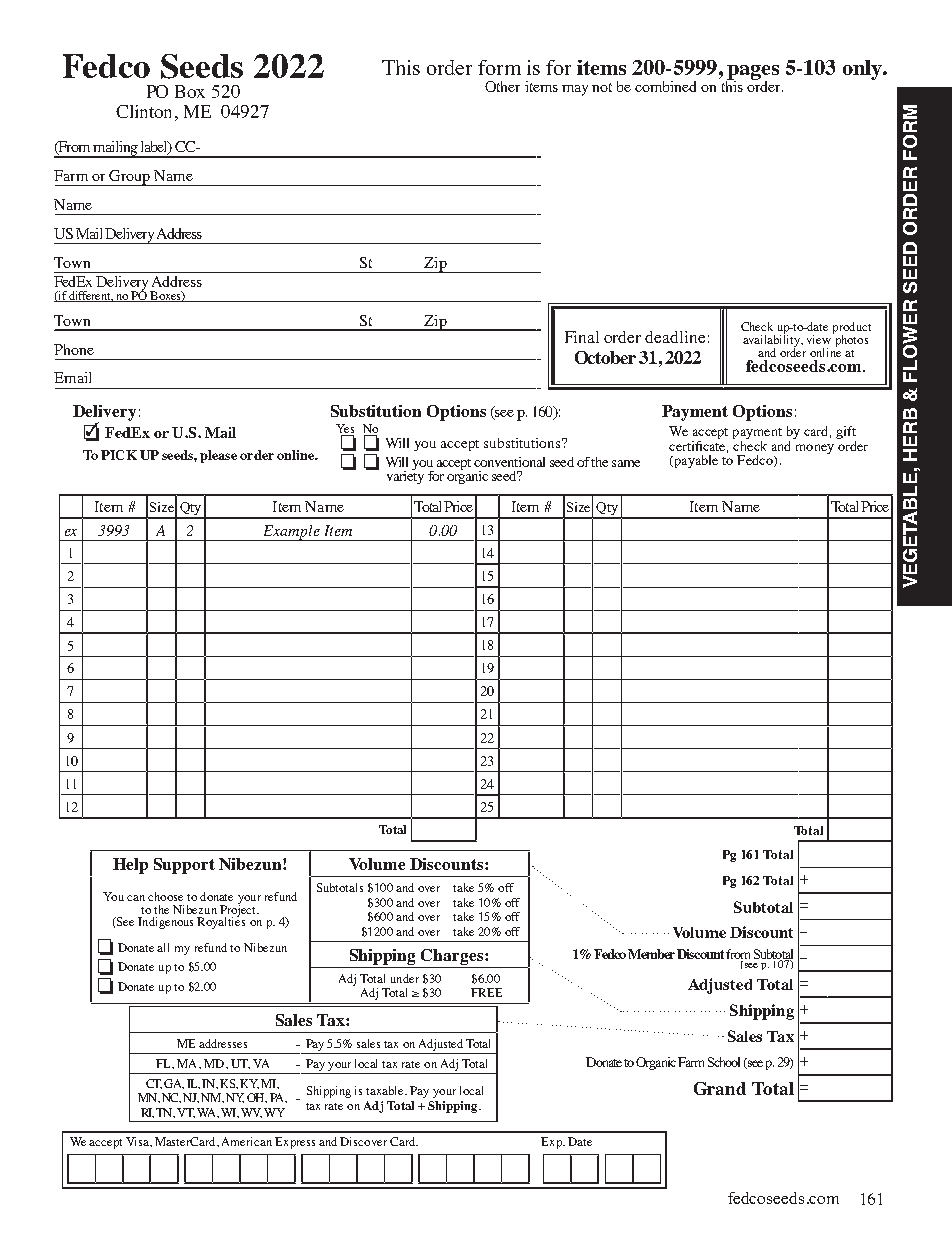  Describe the element at coordinates (502, 86) in the screenshot. I see `Other` at that location.
